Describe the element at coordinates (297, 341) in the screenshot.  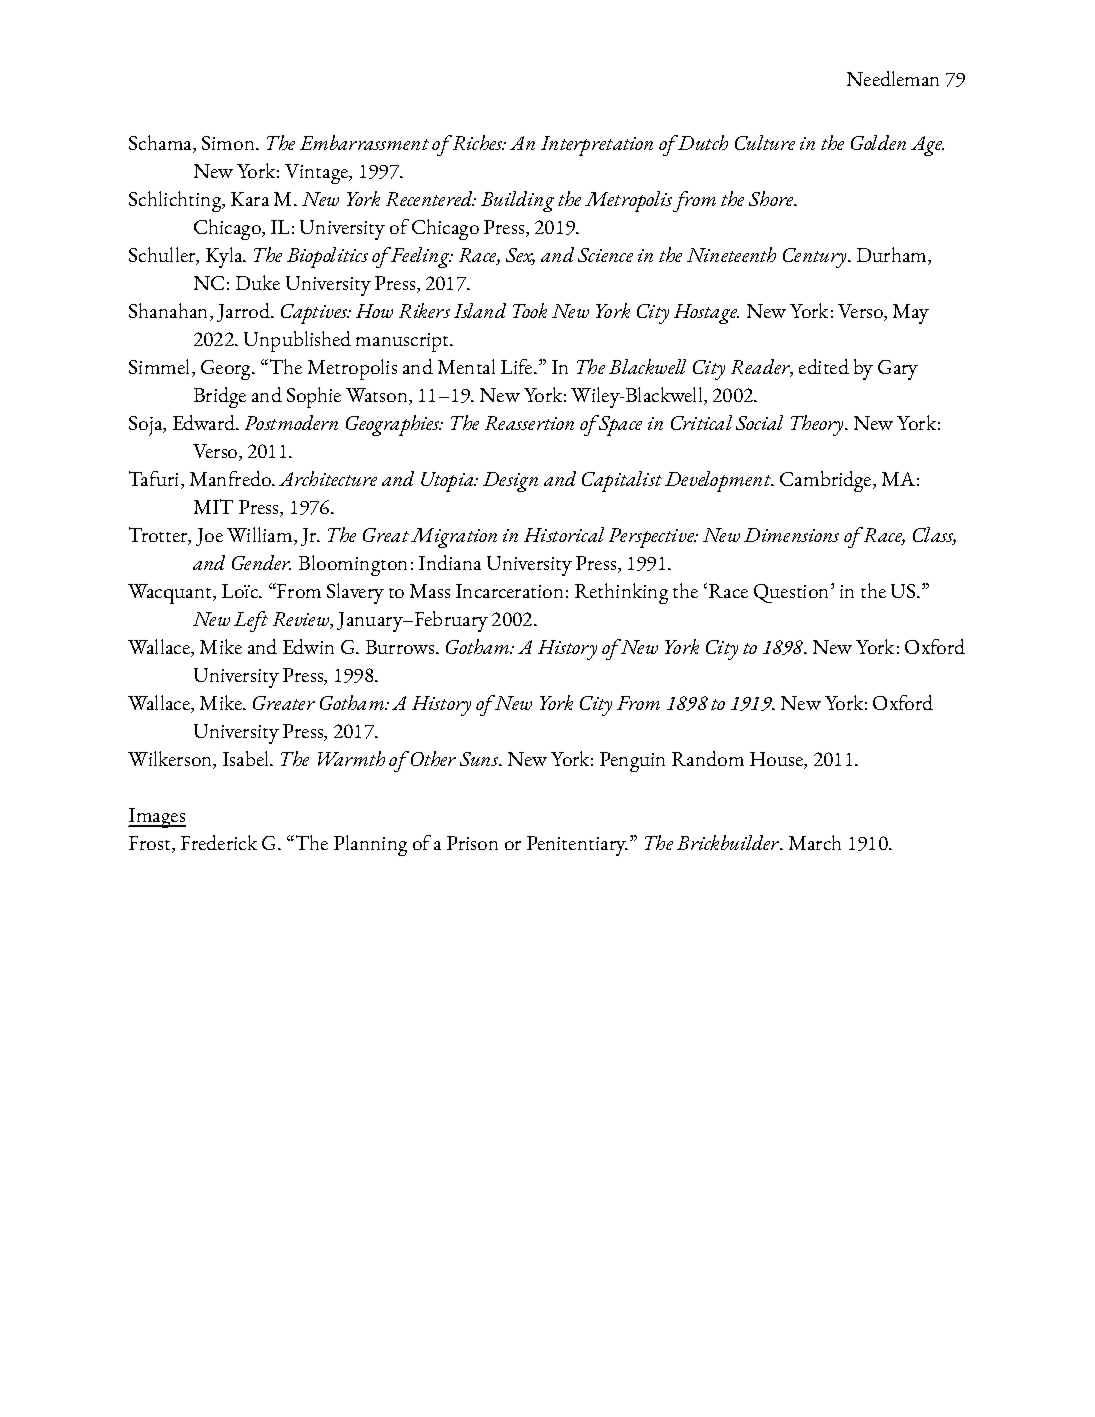
I see `Unpublished` at that location.
